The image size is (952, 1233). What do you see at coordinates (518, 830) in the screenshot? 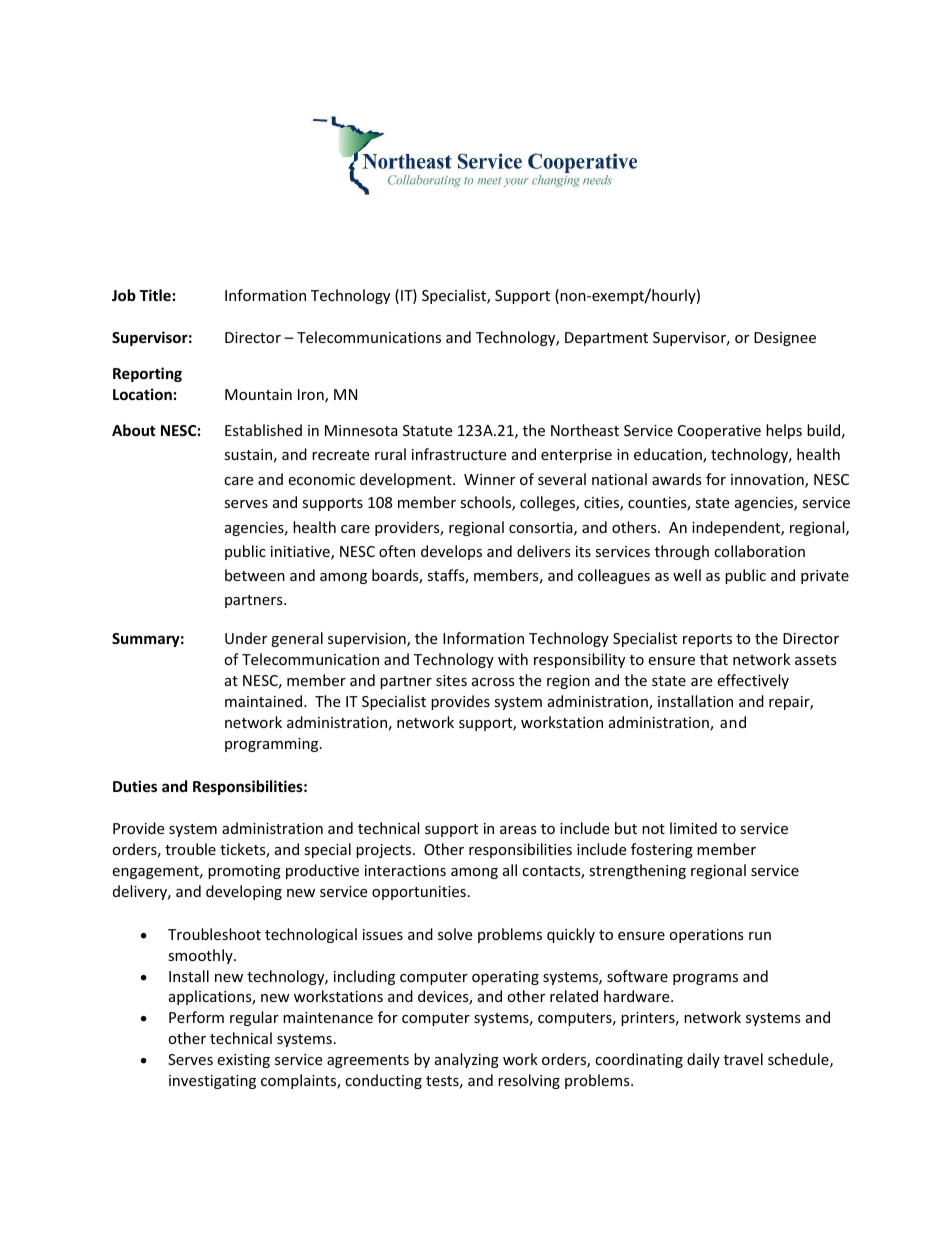
I see `areas` at bounding box center [518, 830].
